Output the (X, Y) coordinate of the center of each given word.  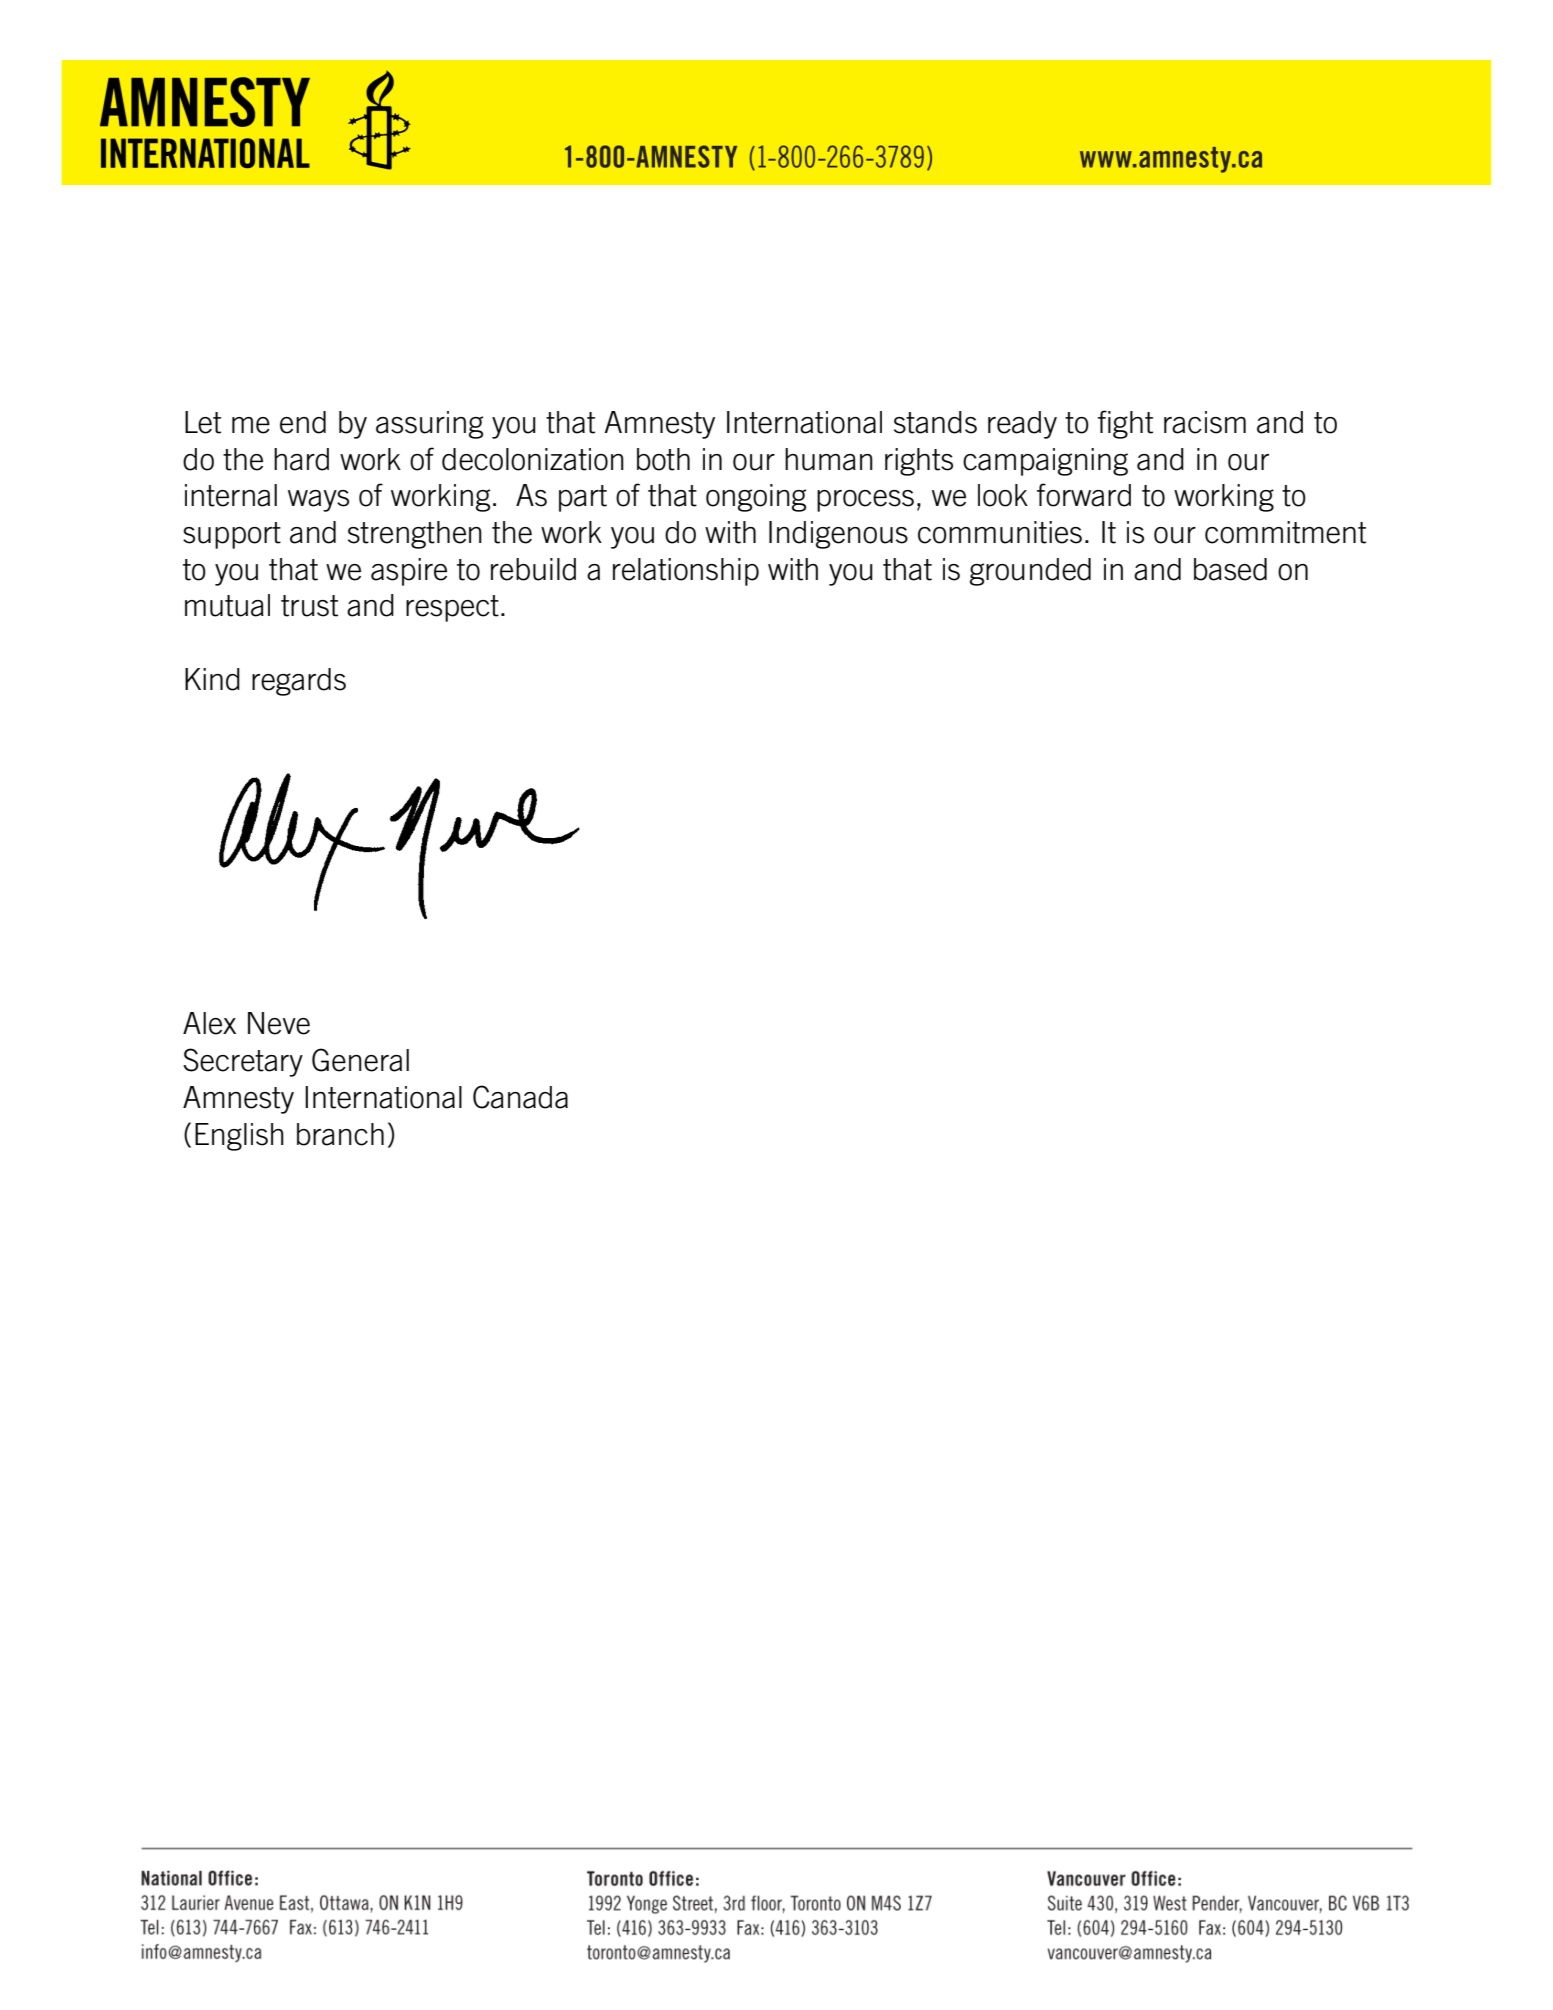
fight (1125, 424)
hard (301, 459)
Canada (520, 1097)
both (663, 459)
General (360, 1060)
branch (340, 1134)
